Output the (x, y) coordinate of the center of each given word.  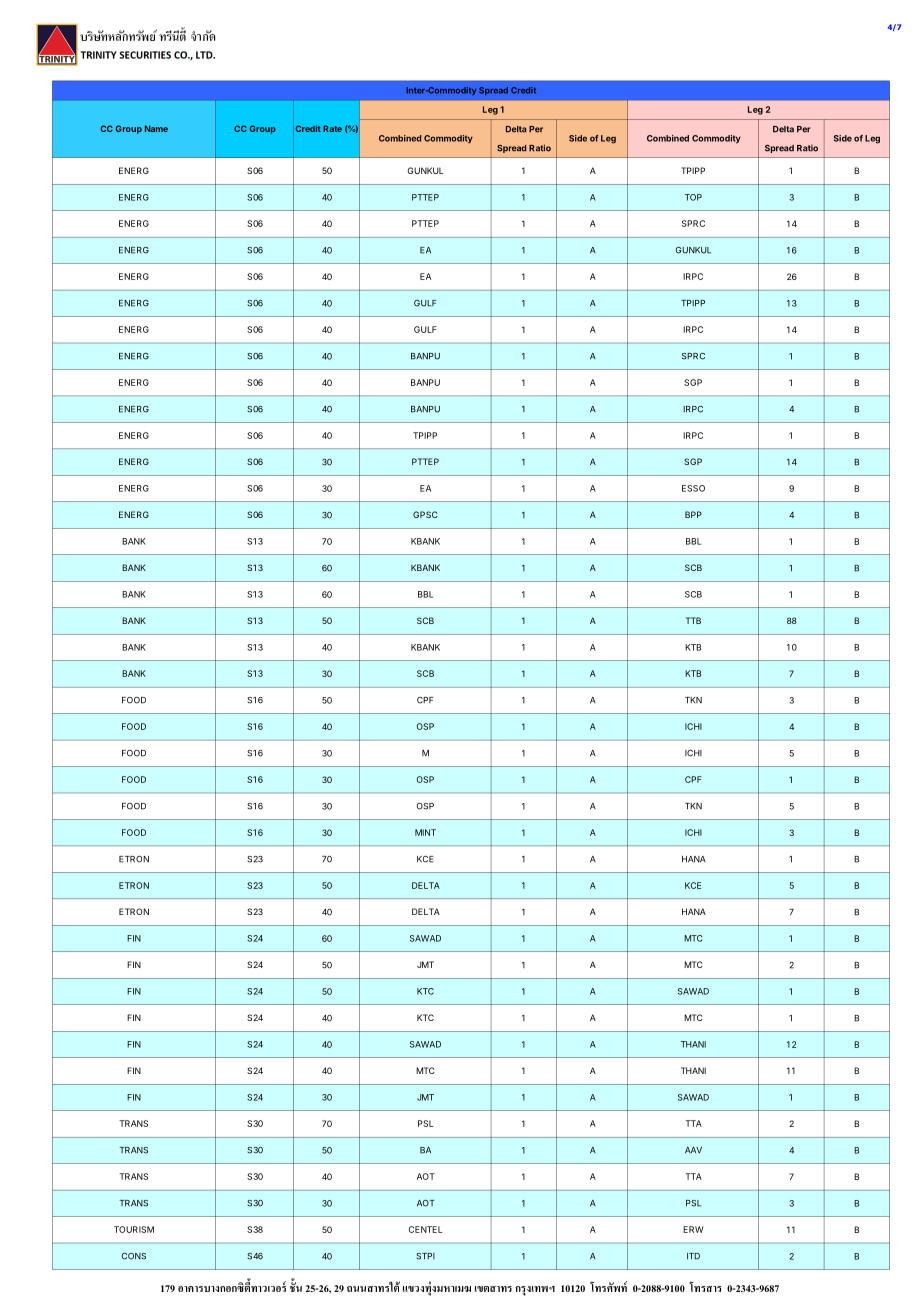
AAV (693, 1150)
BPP (693, 514)
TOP (693, 197)
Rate (332, 128)
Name (156, 128)
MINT (425, 832)
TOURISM (134, 1229)
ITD (693, 1256)
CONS (134, 1256)
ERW (693, 1229)
